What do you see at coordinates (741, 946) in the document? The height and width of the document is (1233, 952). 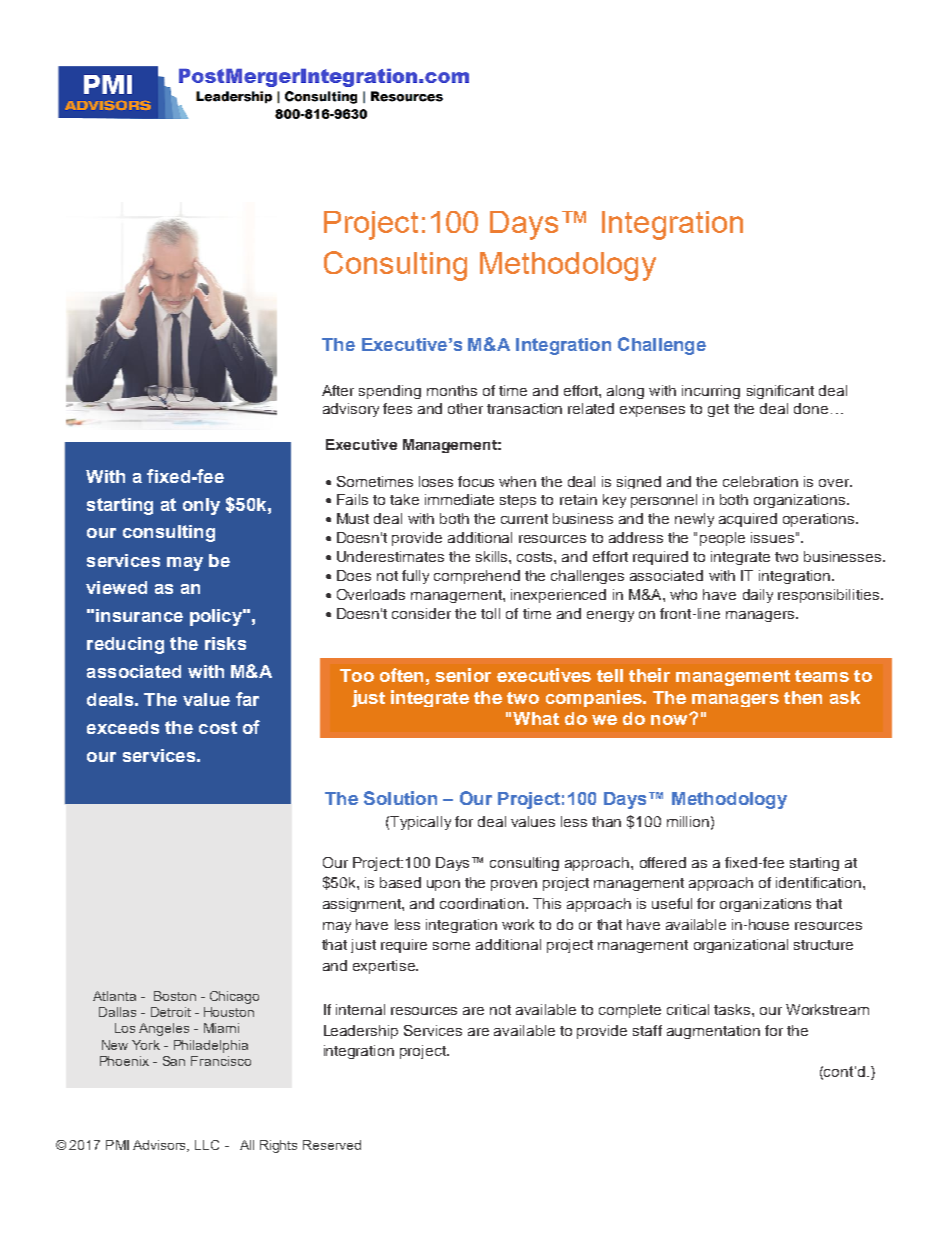 I see `organizational` at bounding box center [741, 946].
